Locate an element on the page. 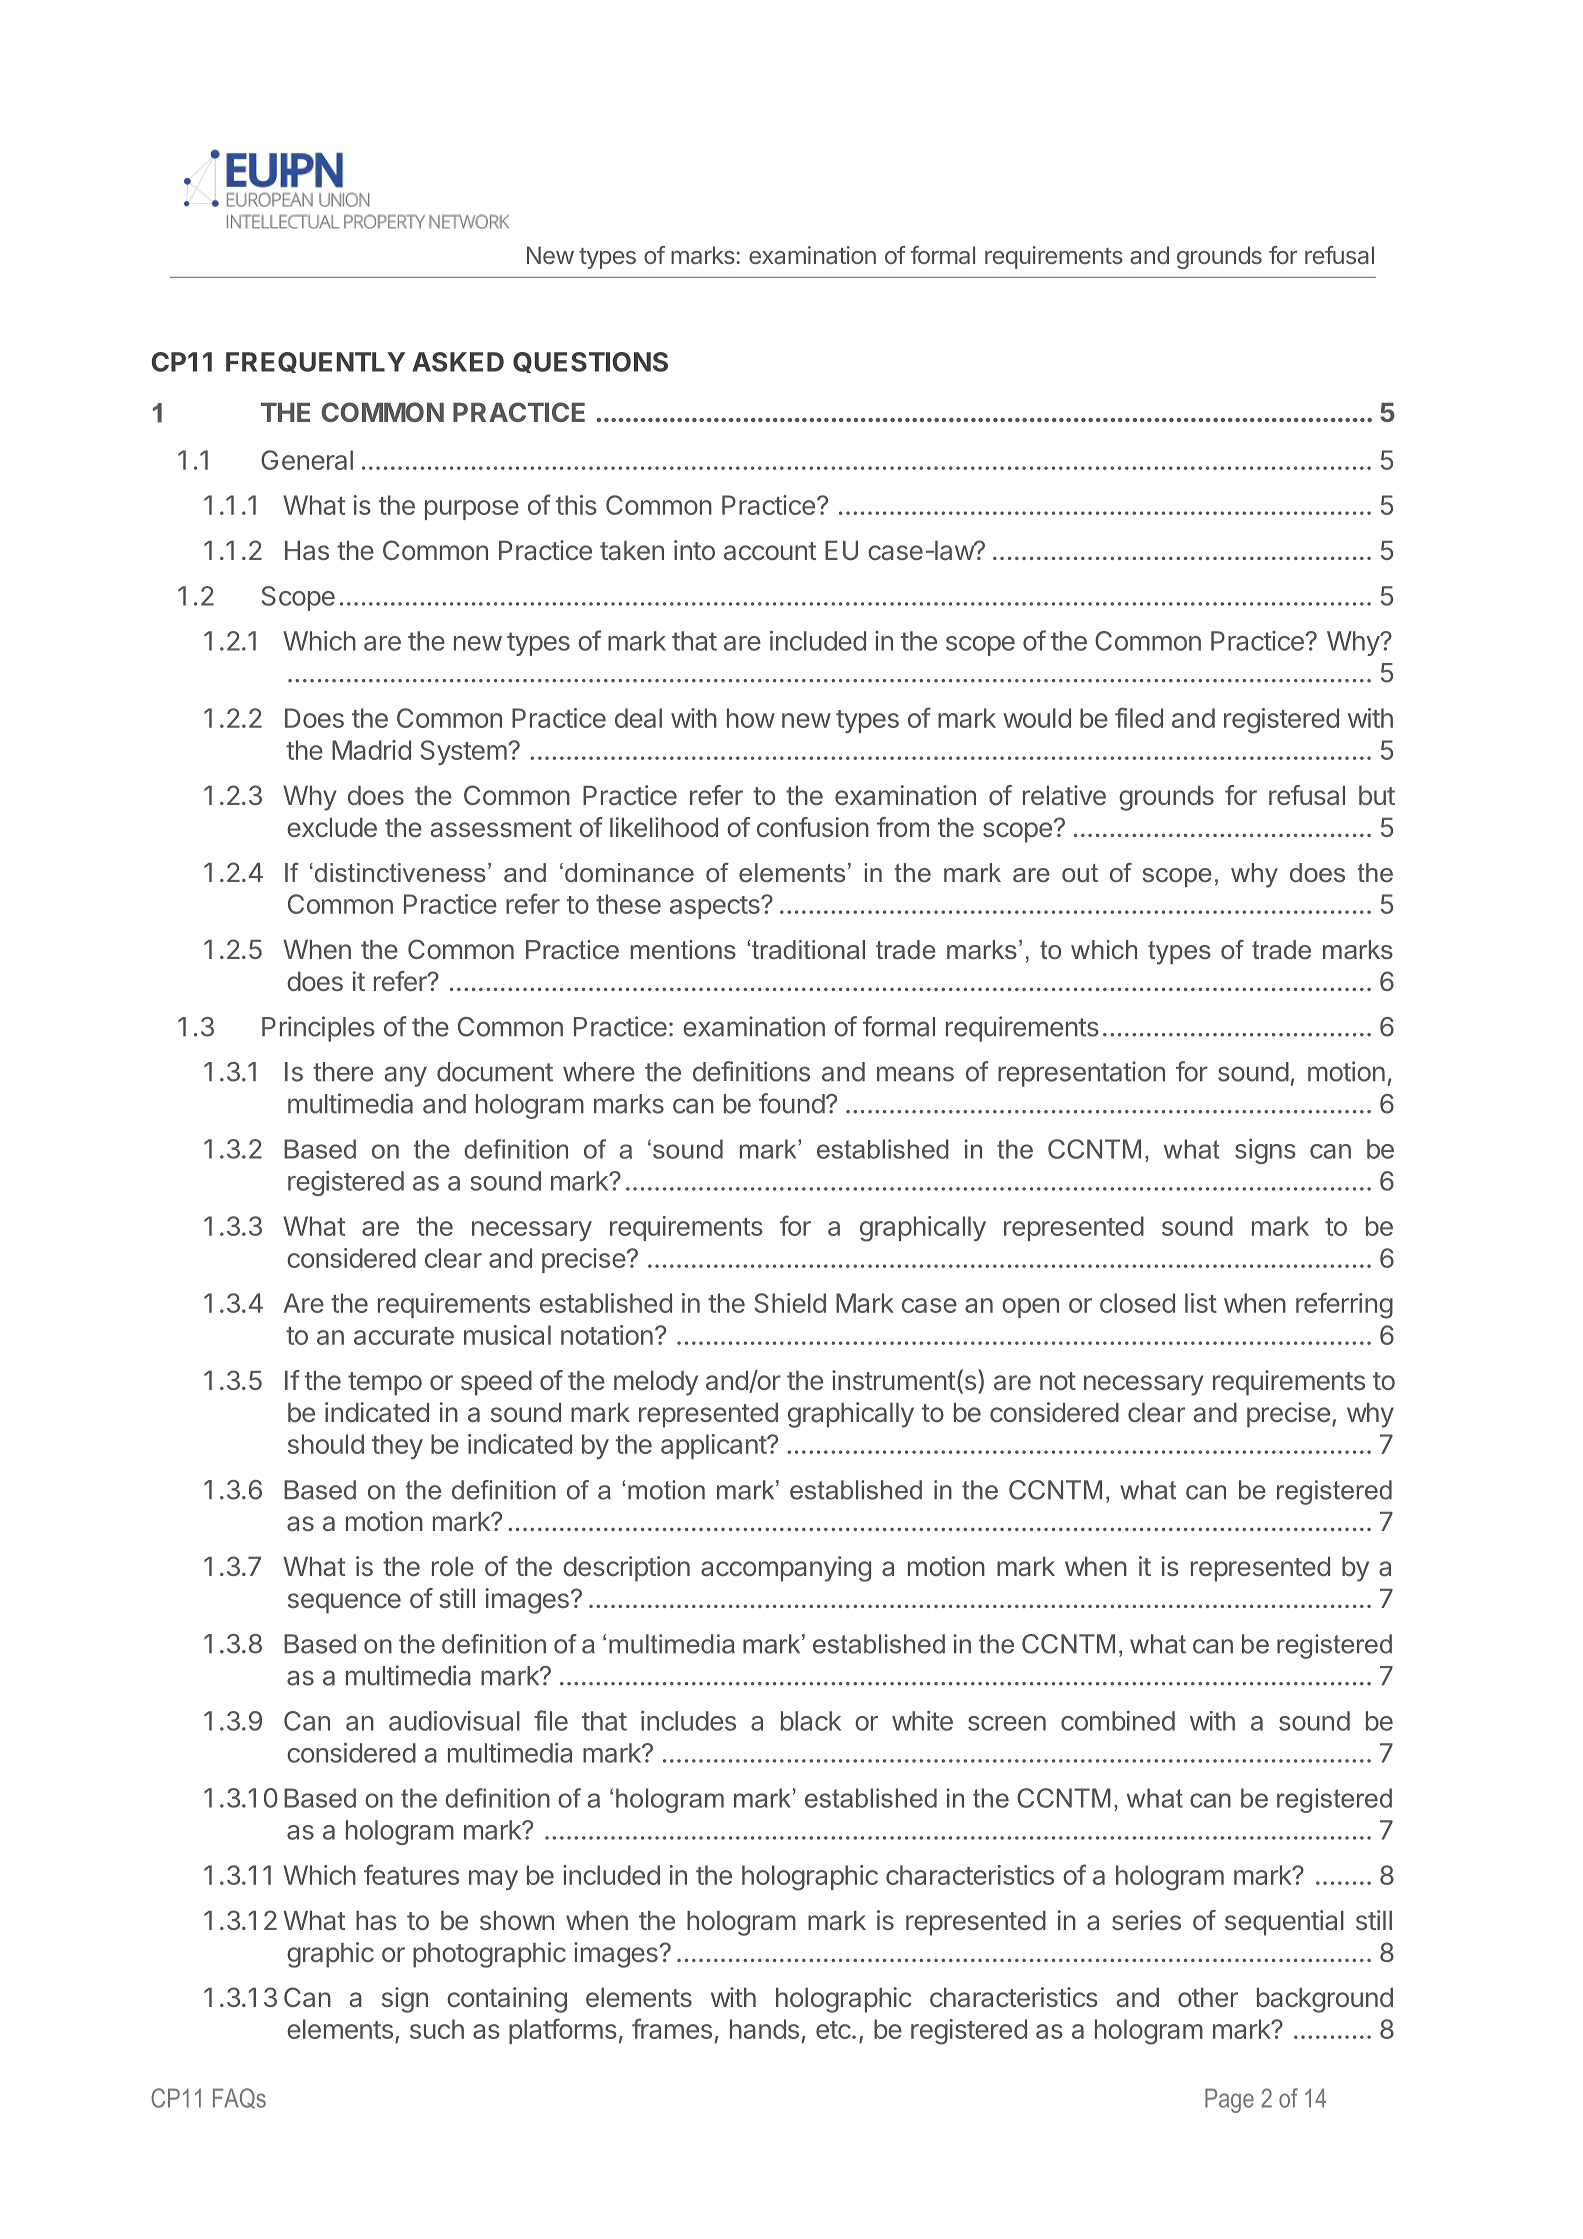  ASKED is located at coordinates (458, 362).
